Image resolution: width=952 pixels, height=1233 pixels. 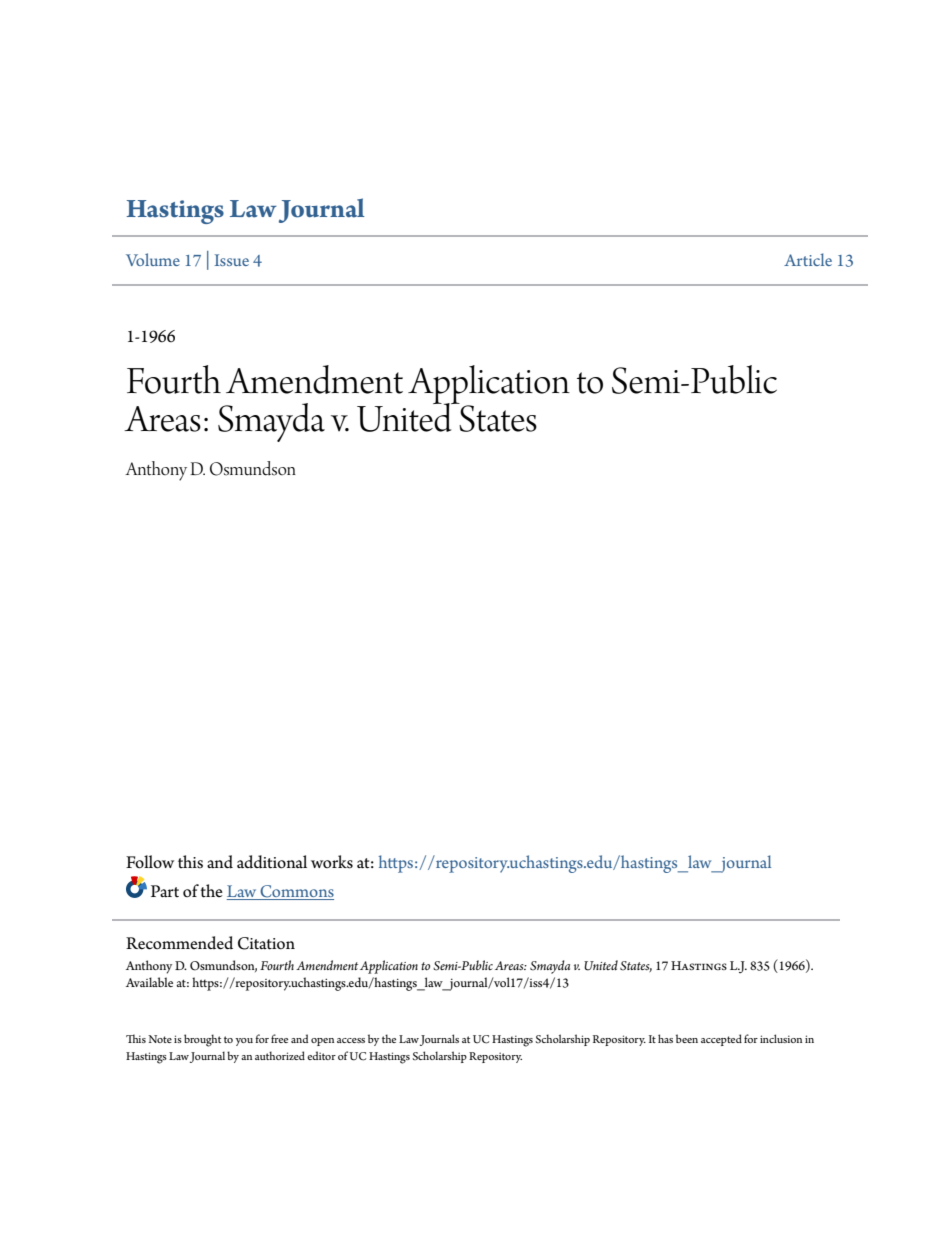 What do you see at coordinates (153, 259) in the screenshot?
I see `Volume` at bounding box center [153, 259].
